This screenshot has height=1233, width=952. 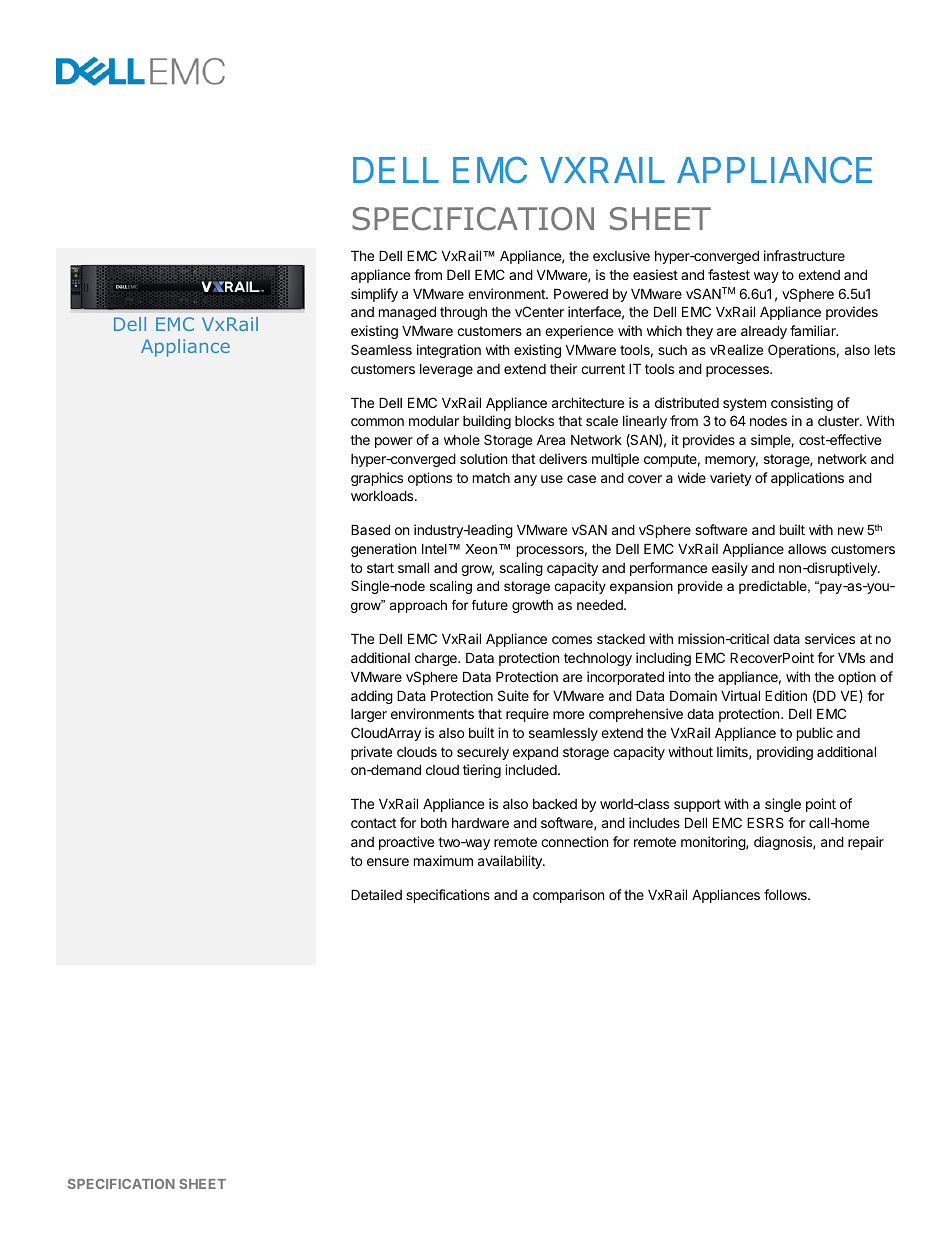 I want to click on maximum, so click(x=443, y=860).
